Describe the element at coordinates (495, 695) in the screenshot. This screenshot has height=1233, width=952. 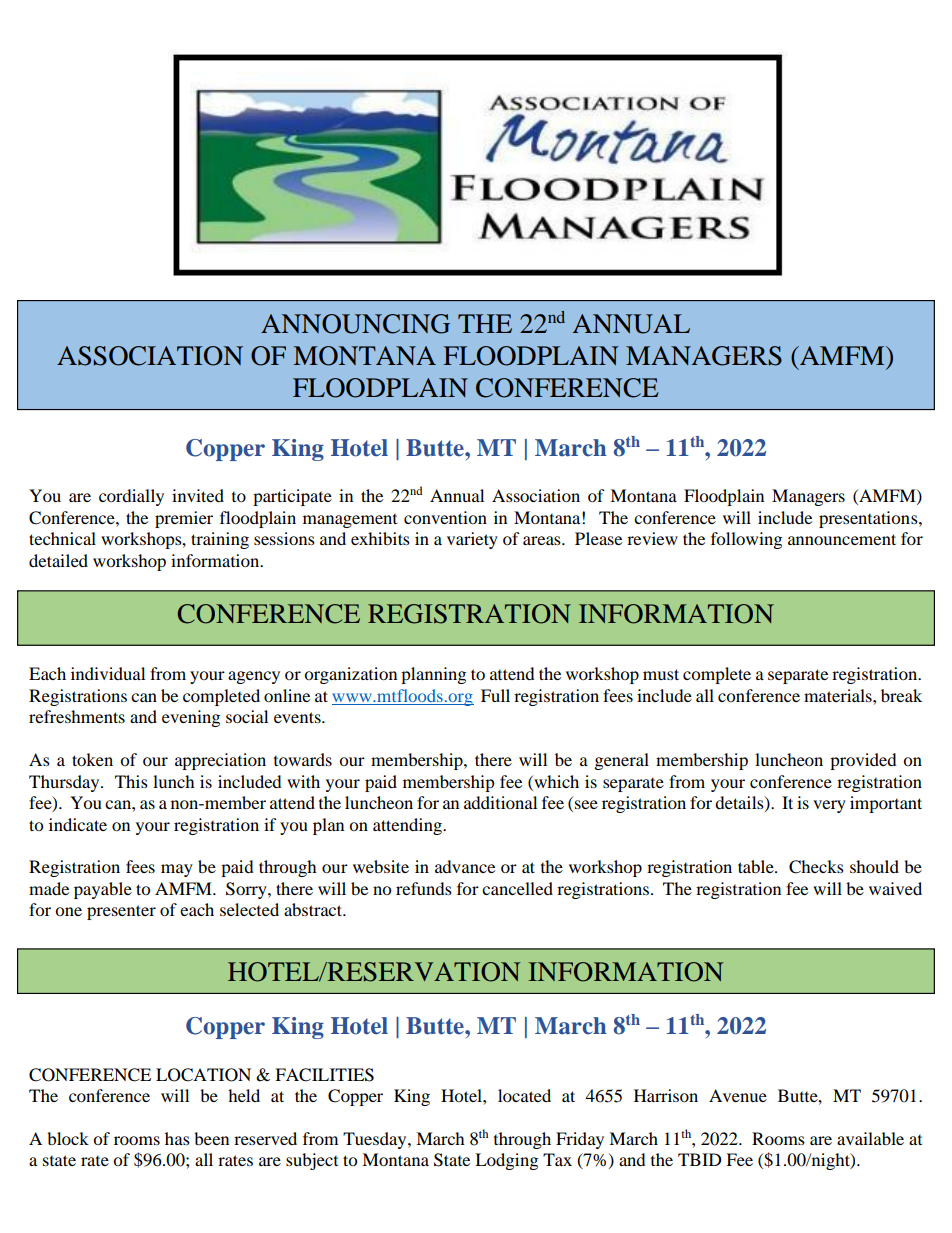
I see `Full` at that location.
